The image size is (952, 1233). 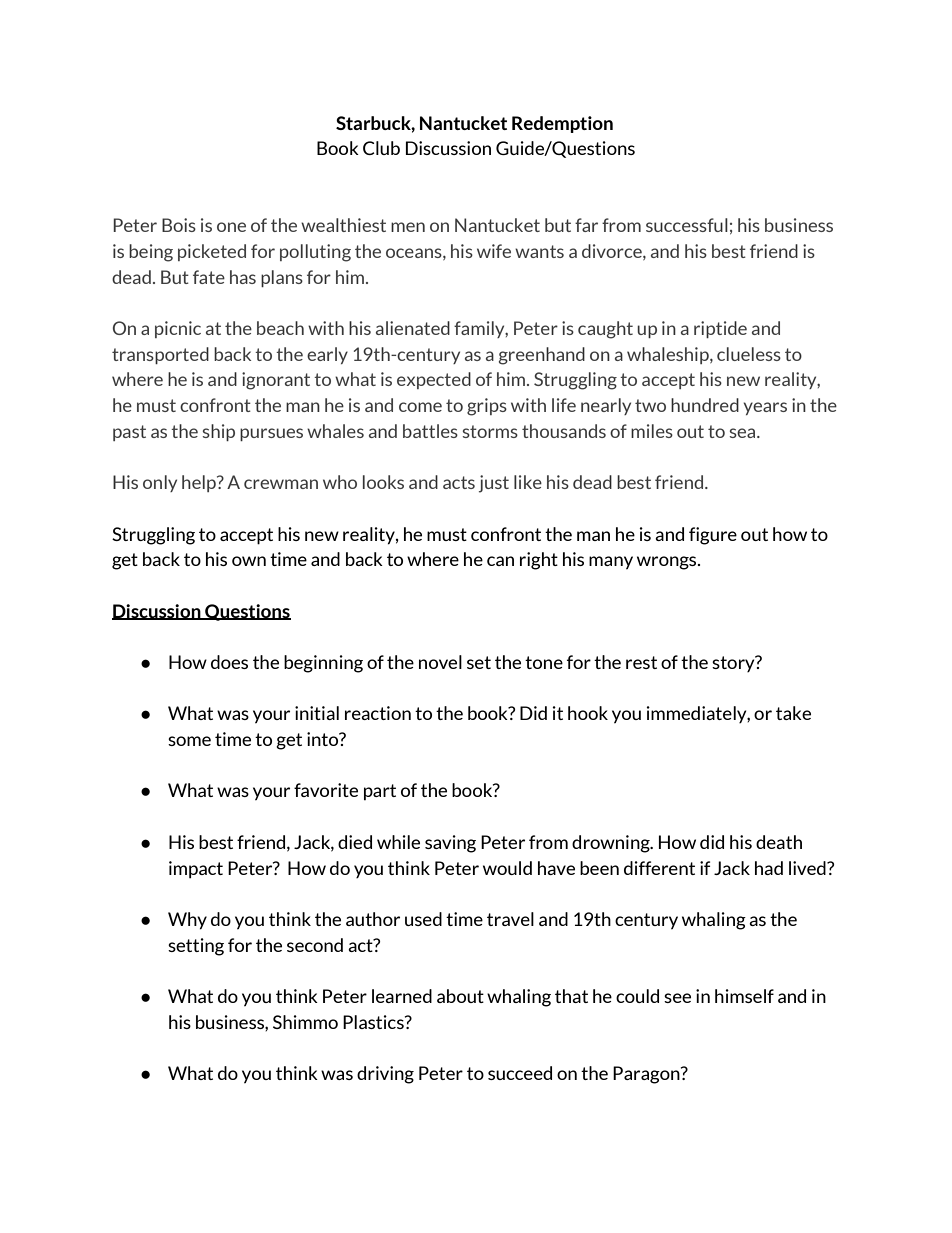 I want to click on some, so click(x=189, y=741).
